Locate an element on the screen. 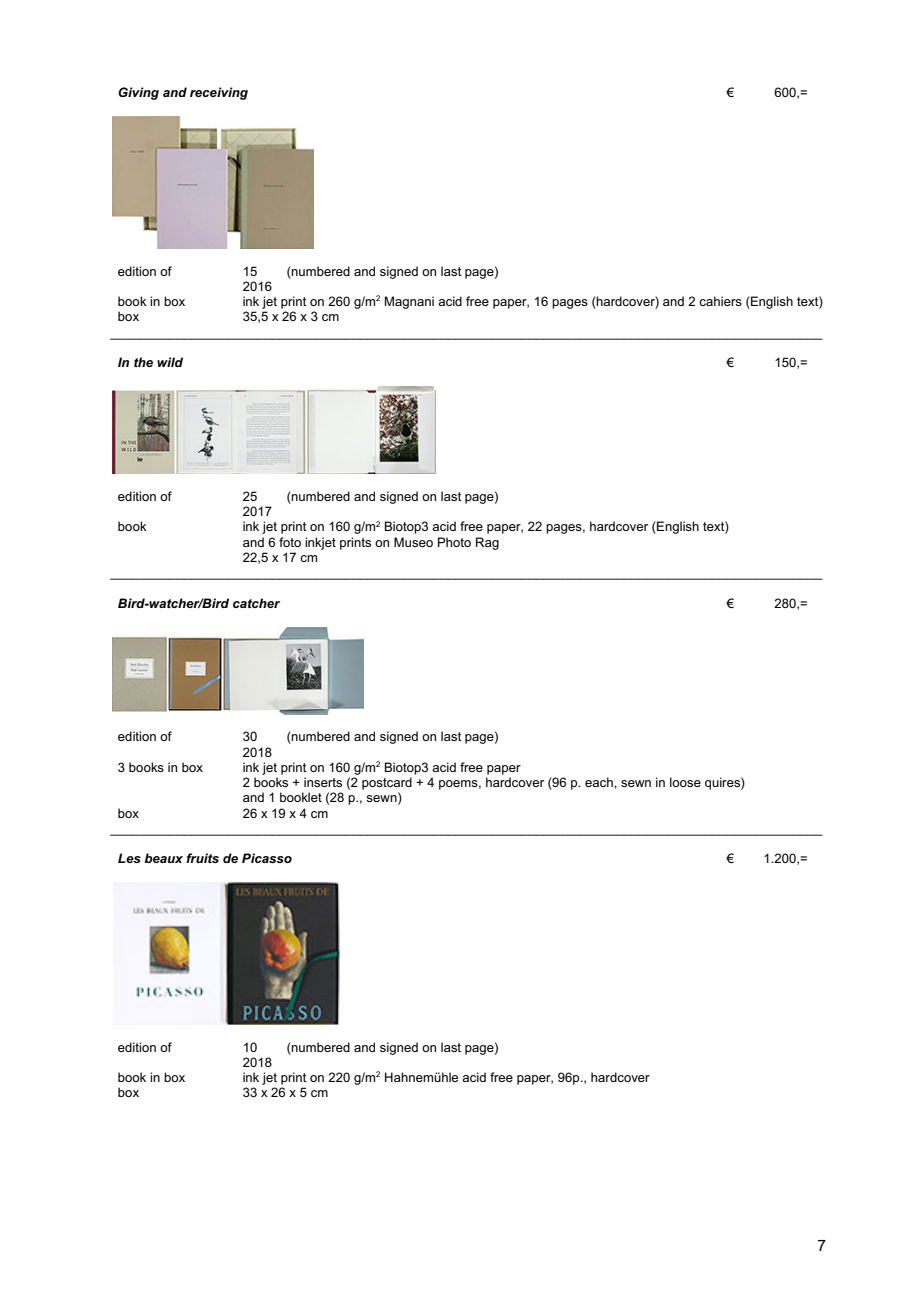  wild is located at coordinates (170, 362).
